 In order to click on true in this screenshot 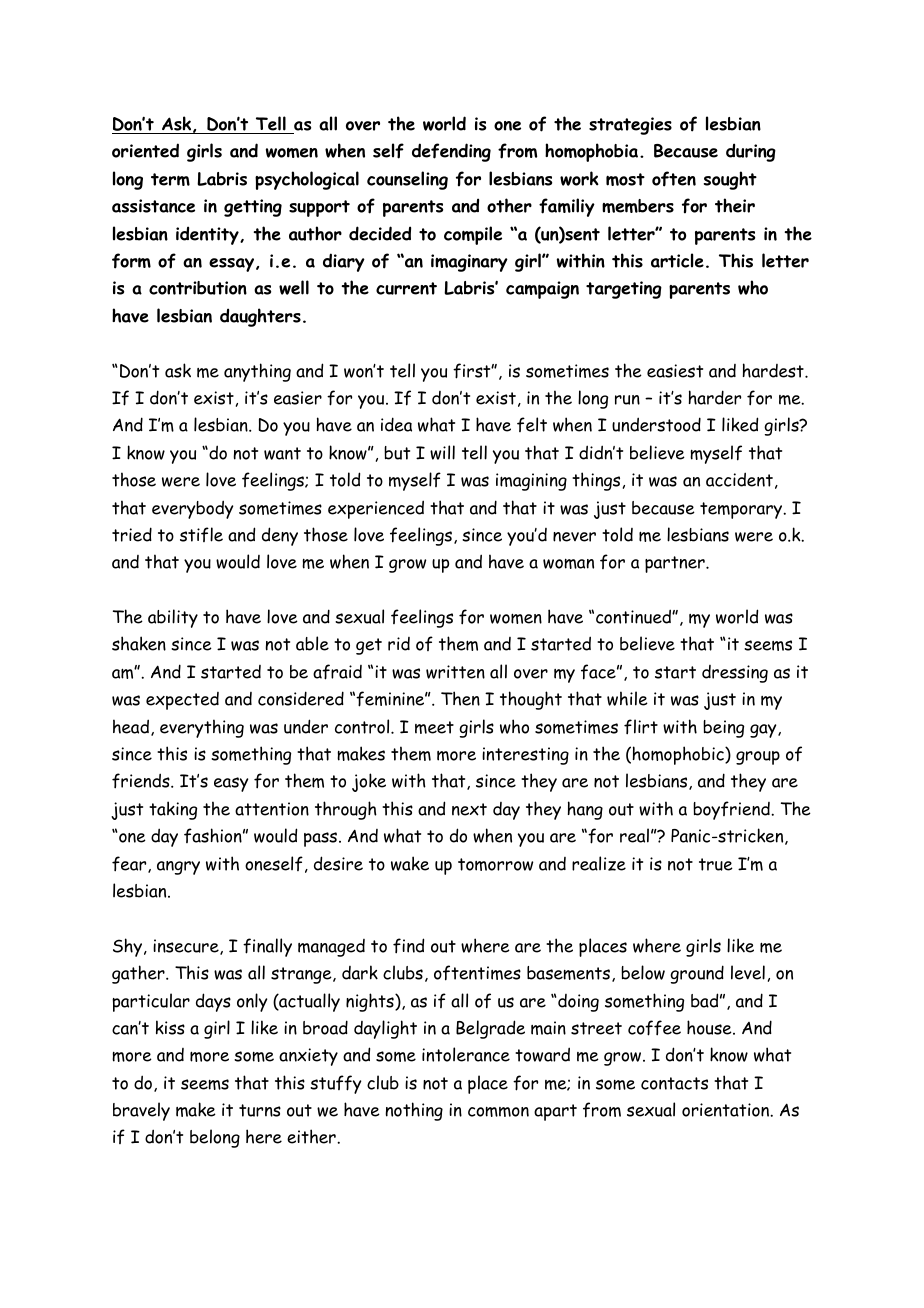, I will do `click(716, 864)`.
